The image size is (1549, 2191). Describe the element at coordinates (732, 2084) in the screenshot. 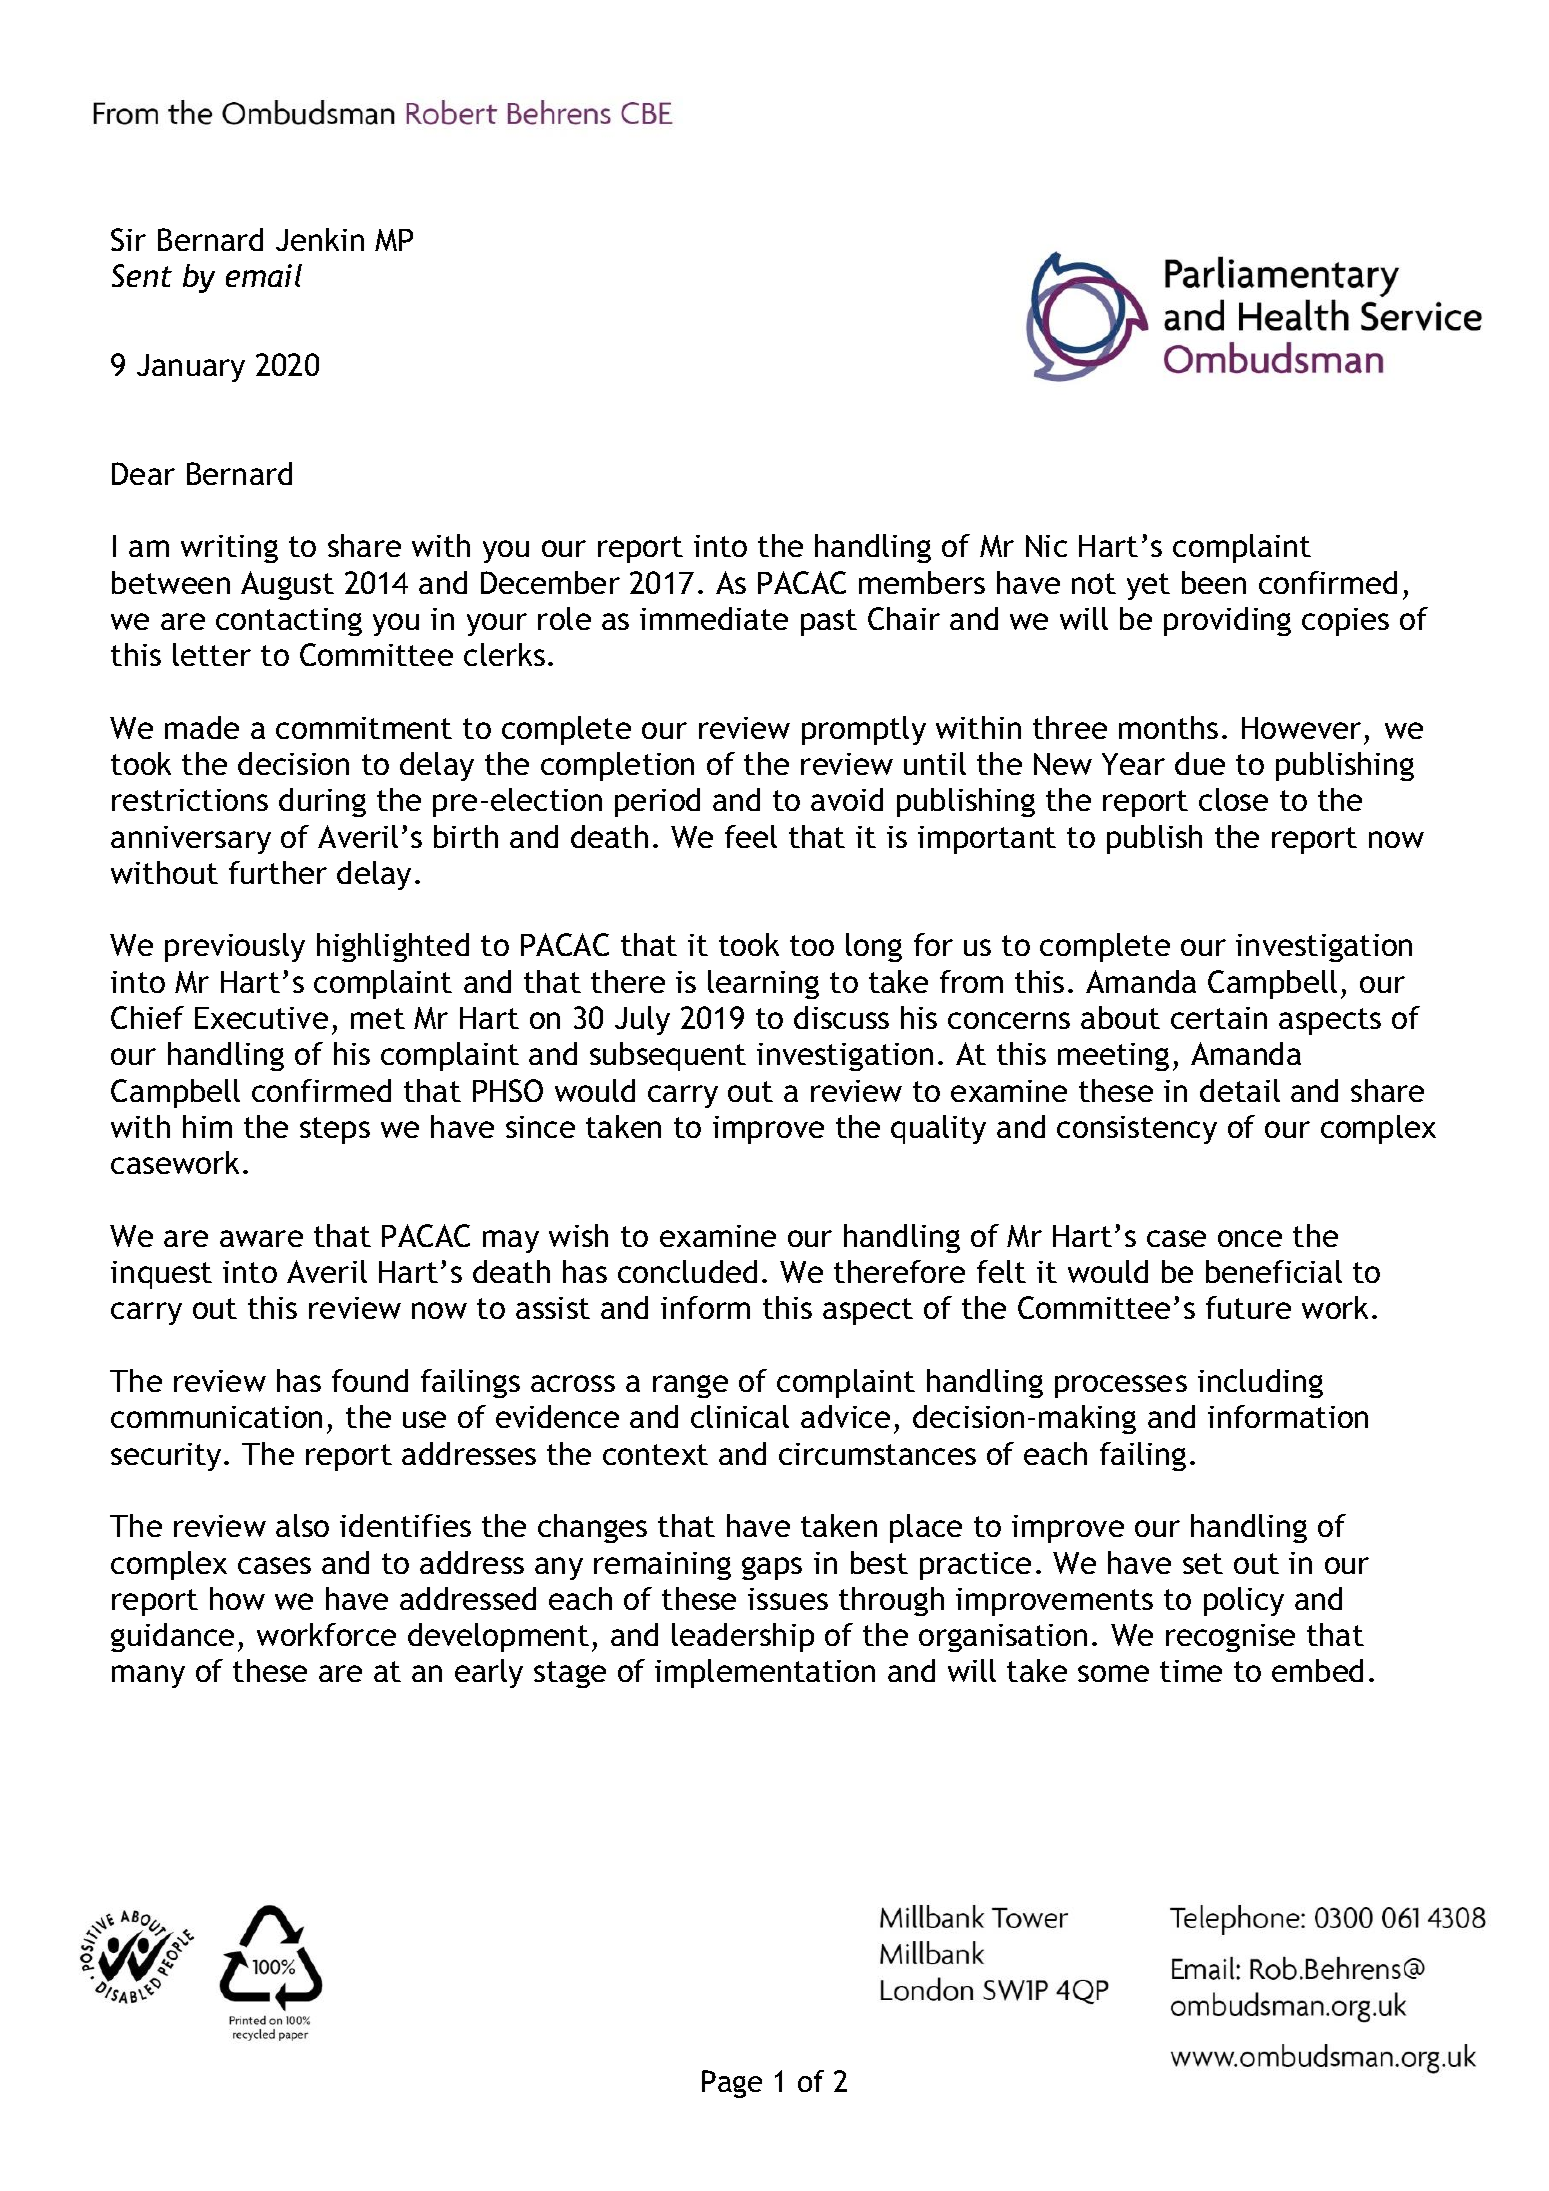

I see `Page` at that location.
